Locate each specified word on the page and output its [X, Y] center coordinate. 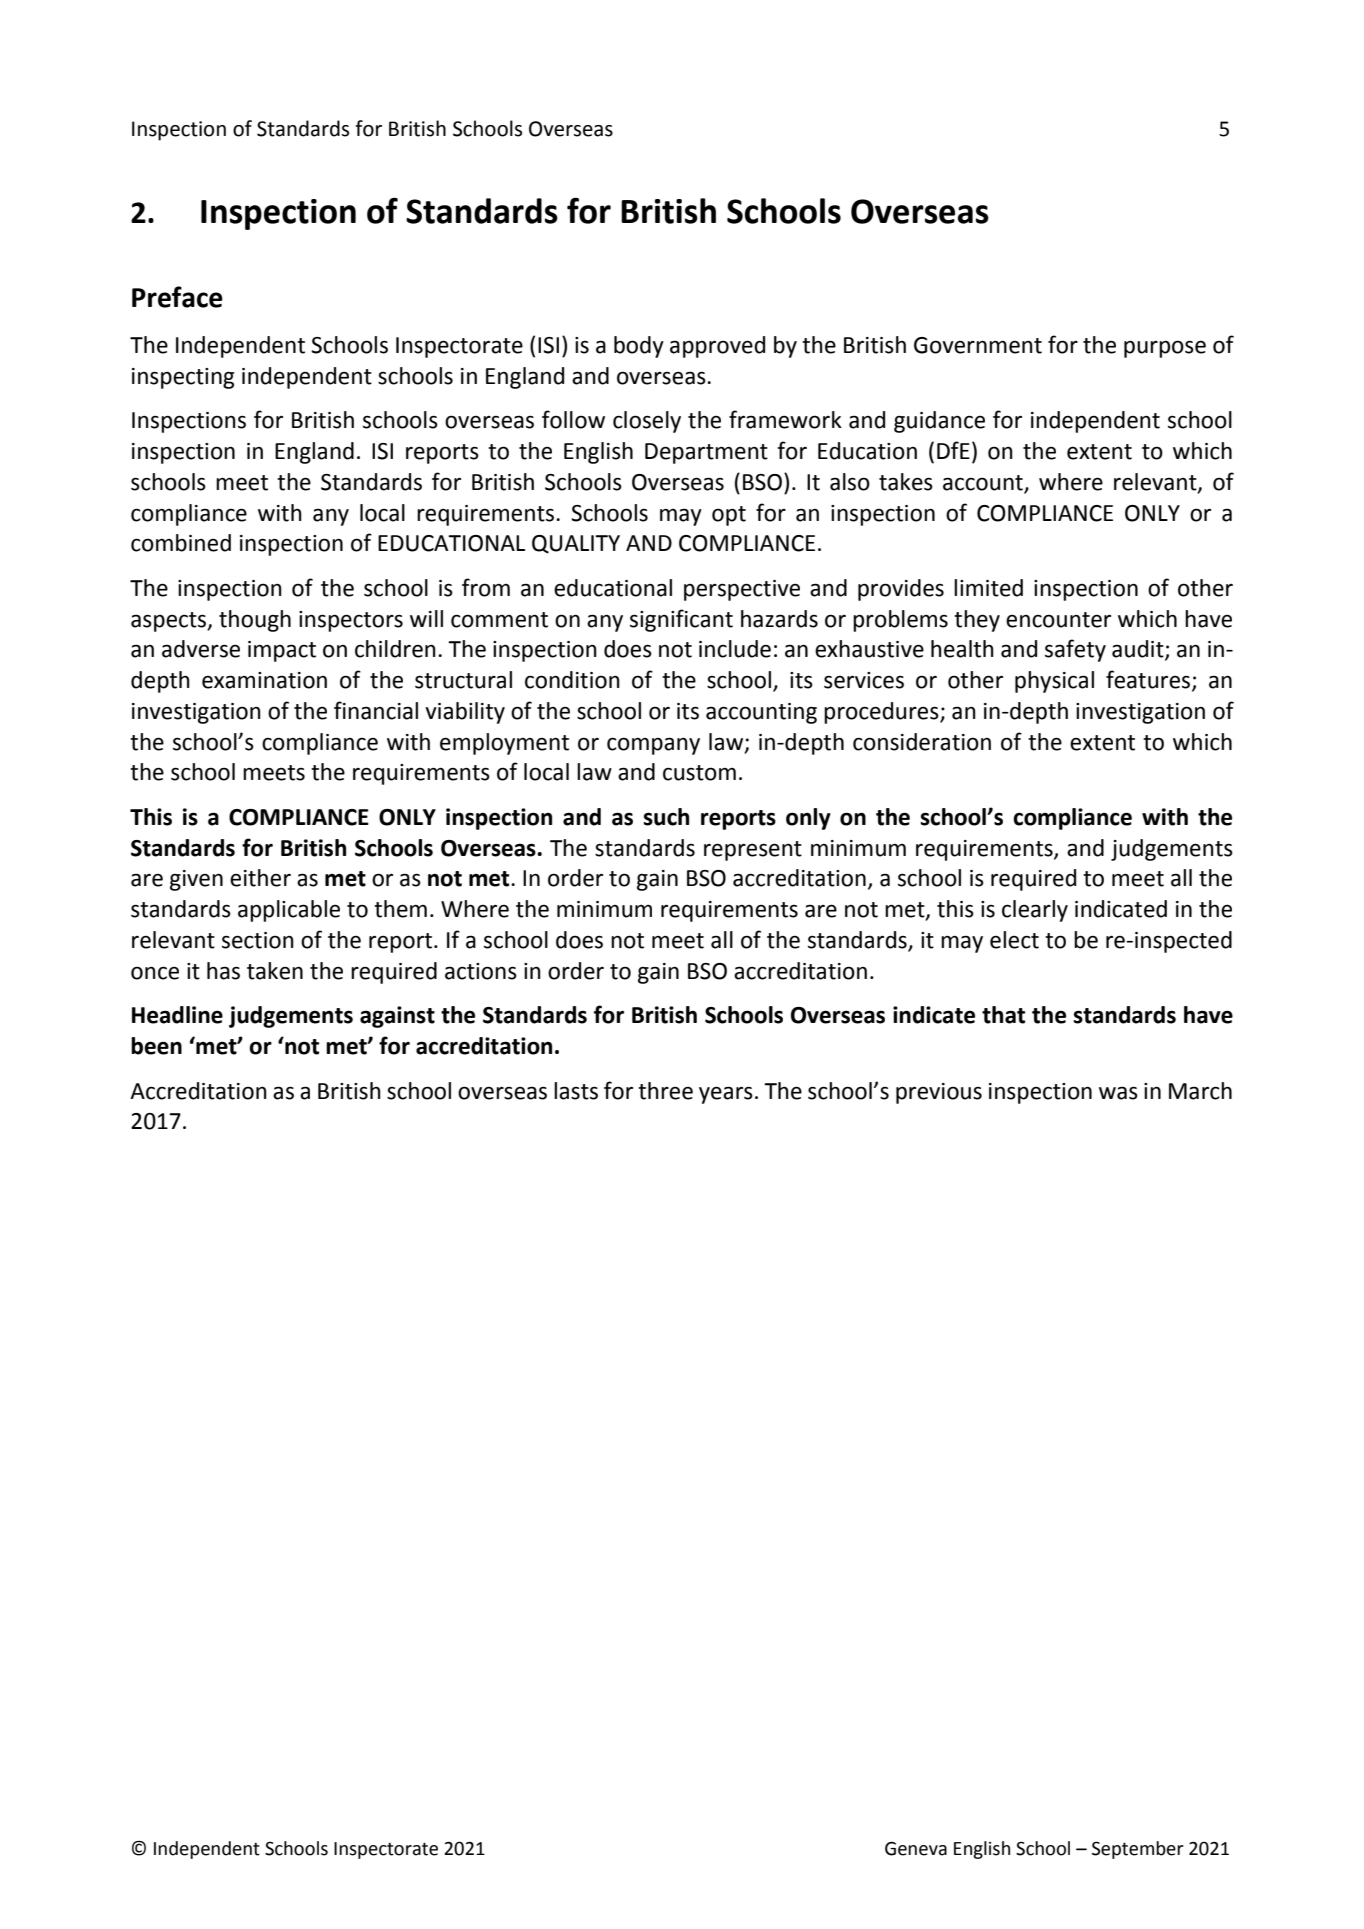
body [639, 347]
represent [753, 851]
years [726, 1095]
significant [681, 620]
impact [282, 651]
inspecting [183, 378]
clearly [1035, 911]
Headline [177, 1015]
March [1200, 1091]
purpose [1165, 349]
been [156, 1046]
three [665, 1091]
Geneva [916, 1848]
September [1138, 1850]
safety [1075, 650]
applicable [289, 911]
